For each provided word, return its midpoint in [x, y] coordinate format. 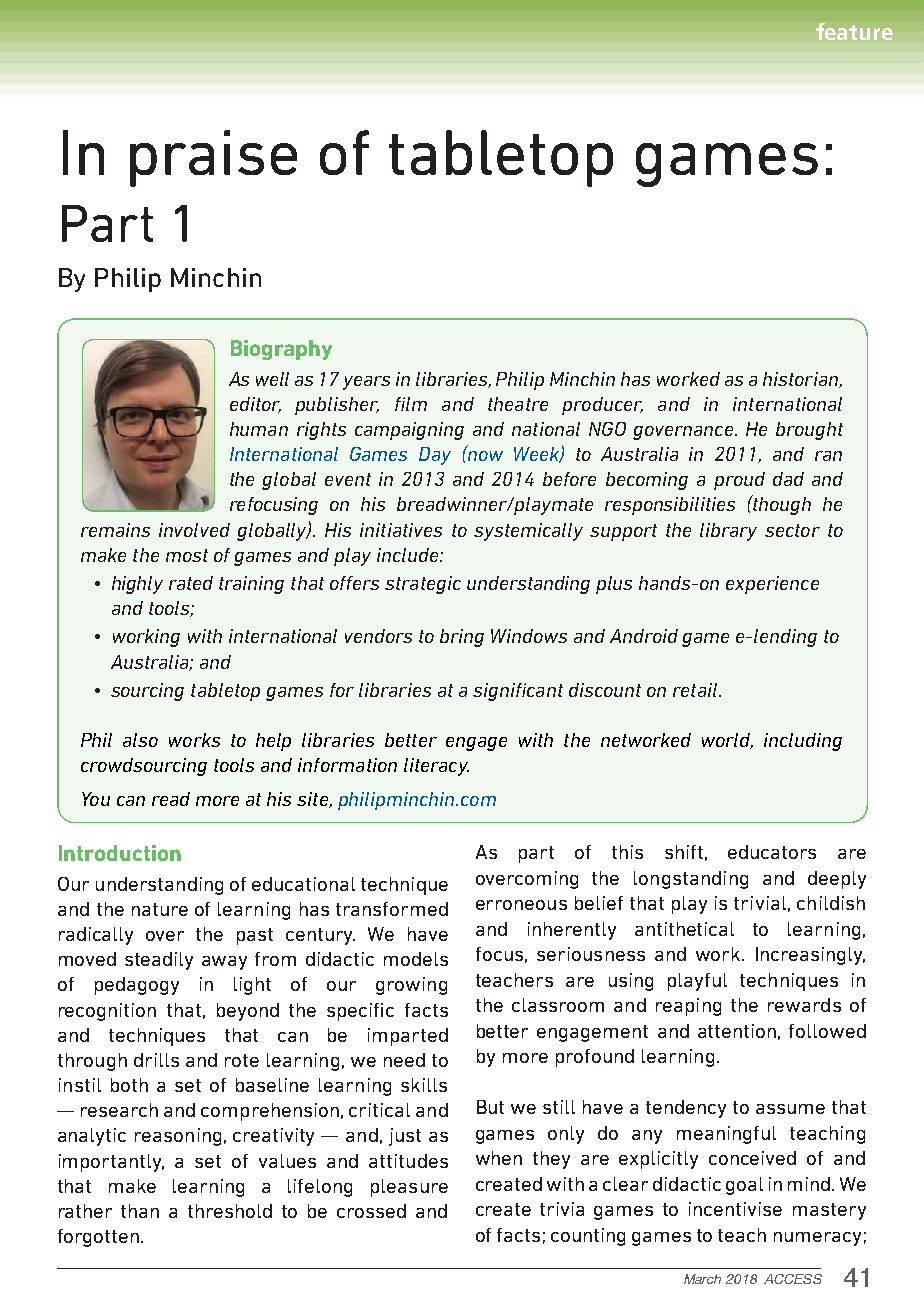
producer [602, 406]
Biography [281, 350]
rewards [804, 1005]
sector [792, 530]
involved [194, 530]
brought [809, 431]
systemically [528, 532]
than [140, 1211]
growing [411, 986]
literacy [436, 767]
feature [854, 31]
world [727, 741]
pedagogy [137, 986]
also [140, 740]
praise [213, 158]
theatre [518, 404]
